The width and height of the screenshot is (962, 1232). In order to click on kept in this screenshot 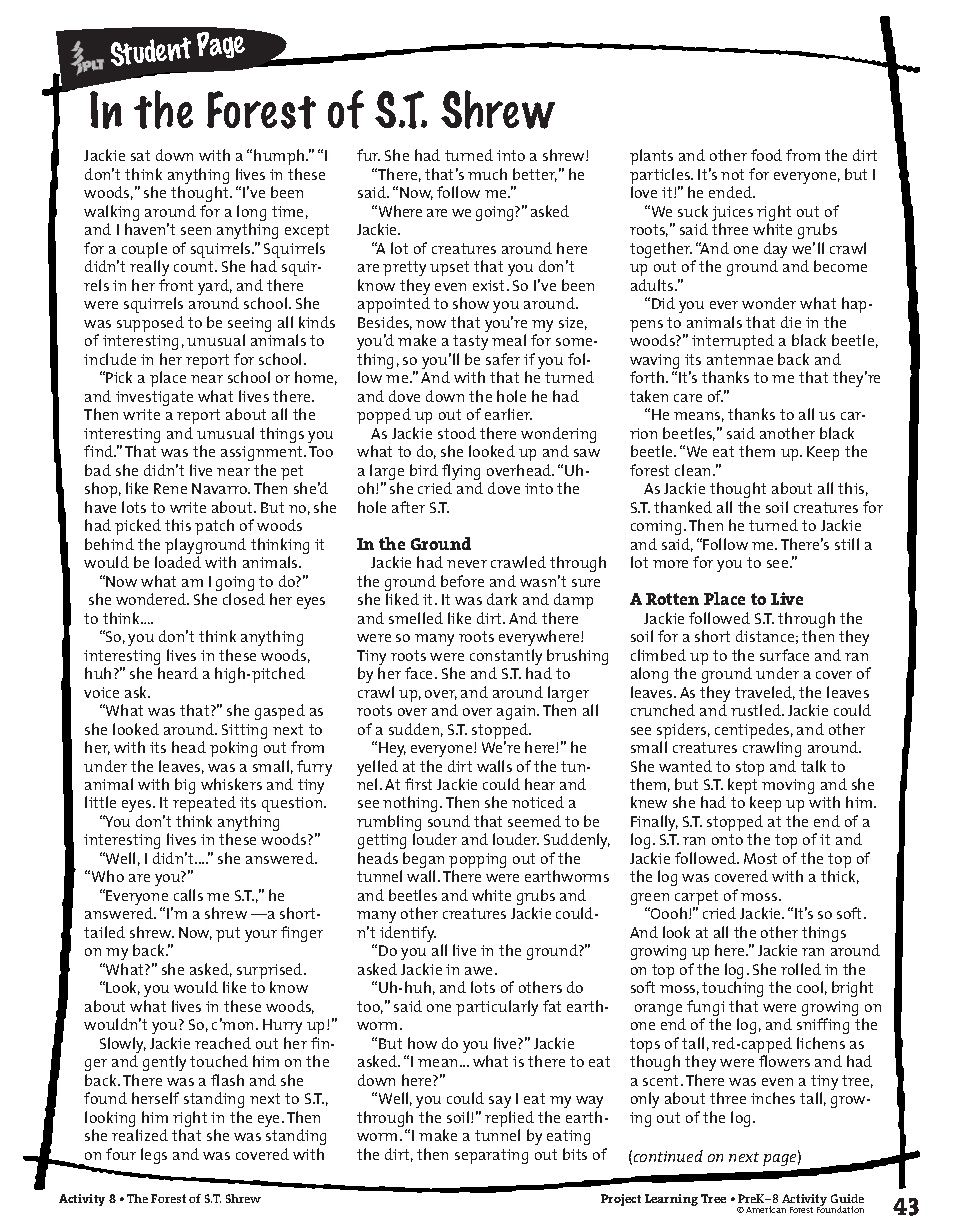, I will do `click(742, 787)`.
